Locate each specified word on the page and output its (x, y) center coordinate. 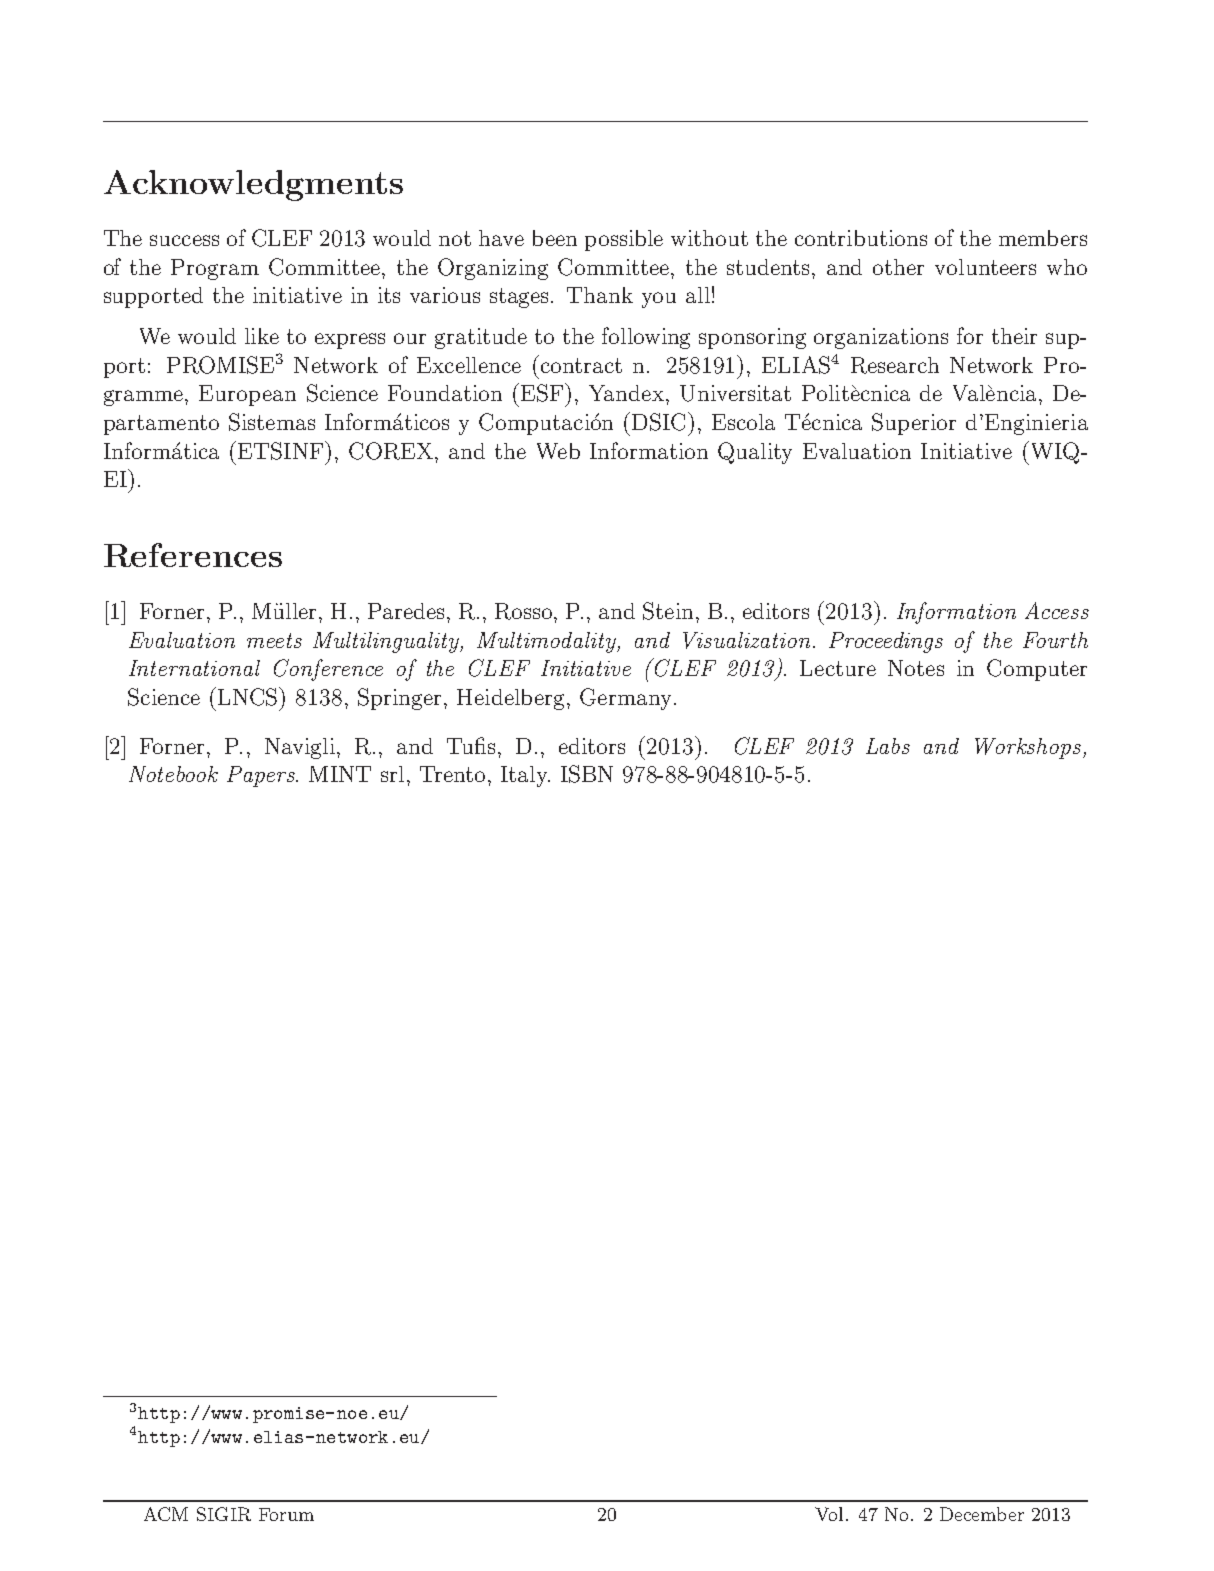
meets (274, 640)
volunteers (985, 267)
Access (1057, 610)
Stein (668, 611)
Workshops (1029, 748)
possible (624, 240)
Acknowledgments (253, 185)
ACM (166, 1514)
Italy (525, 776)
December (982, 1514)
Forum (286, 1514)
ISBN (587, 774)
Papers (262, 776)
